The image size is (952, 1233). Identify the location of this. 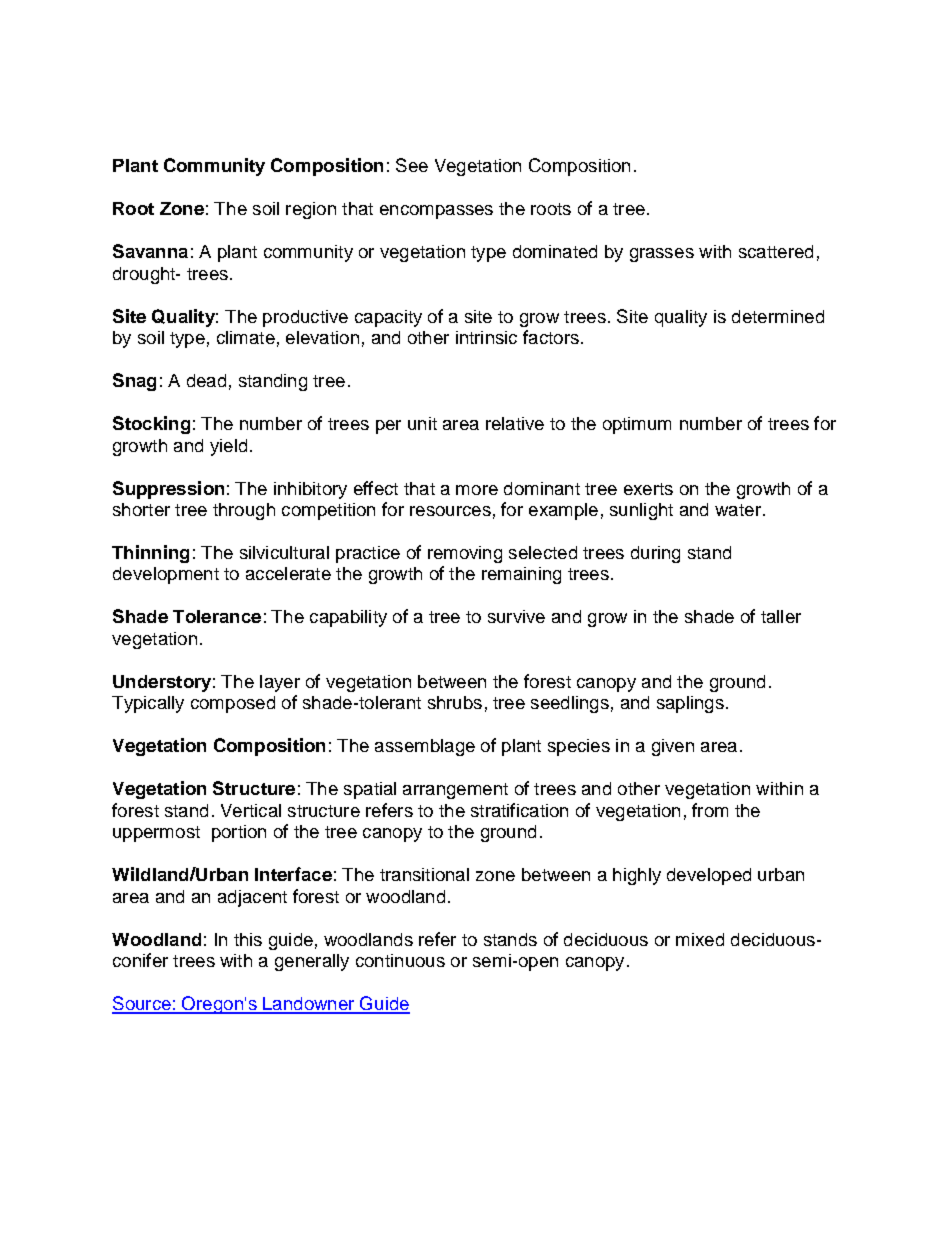
(248, 939).
